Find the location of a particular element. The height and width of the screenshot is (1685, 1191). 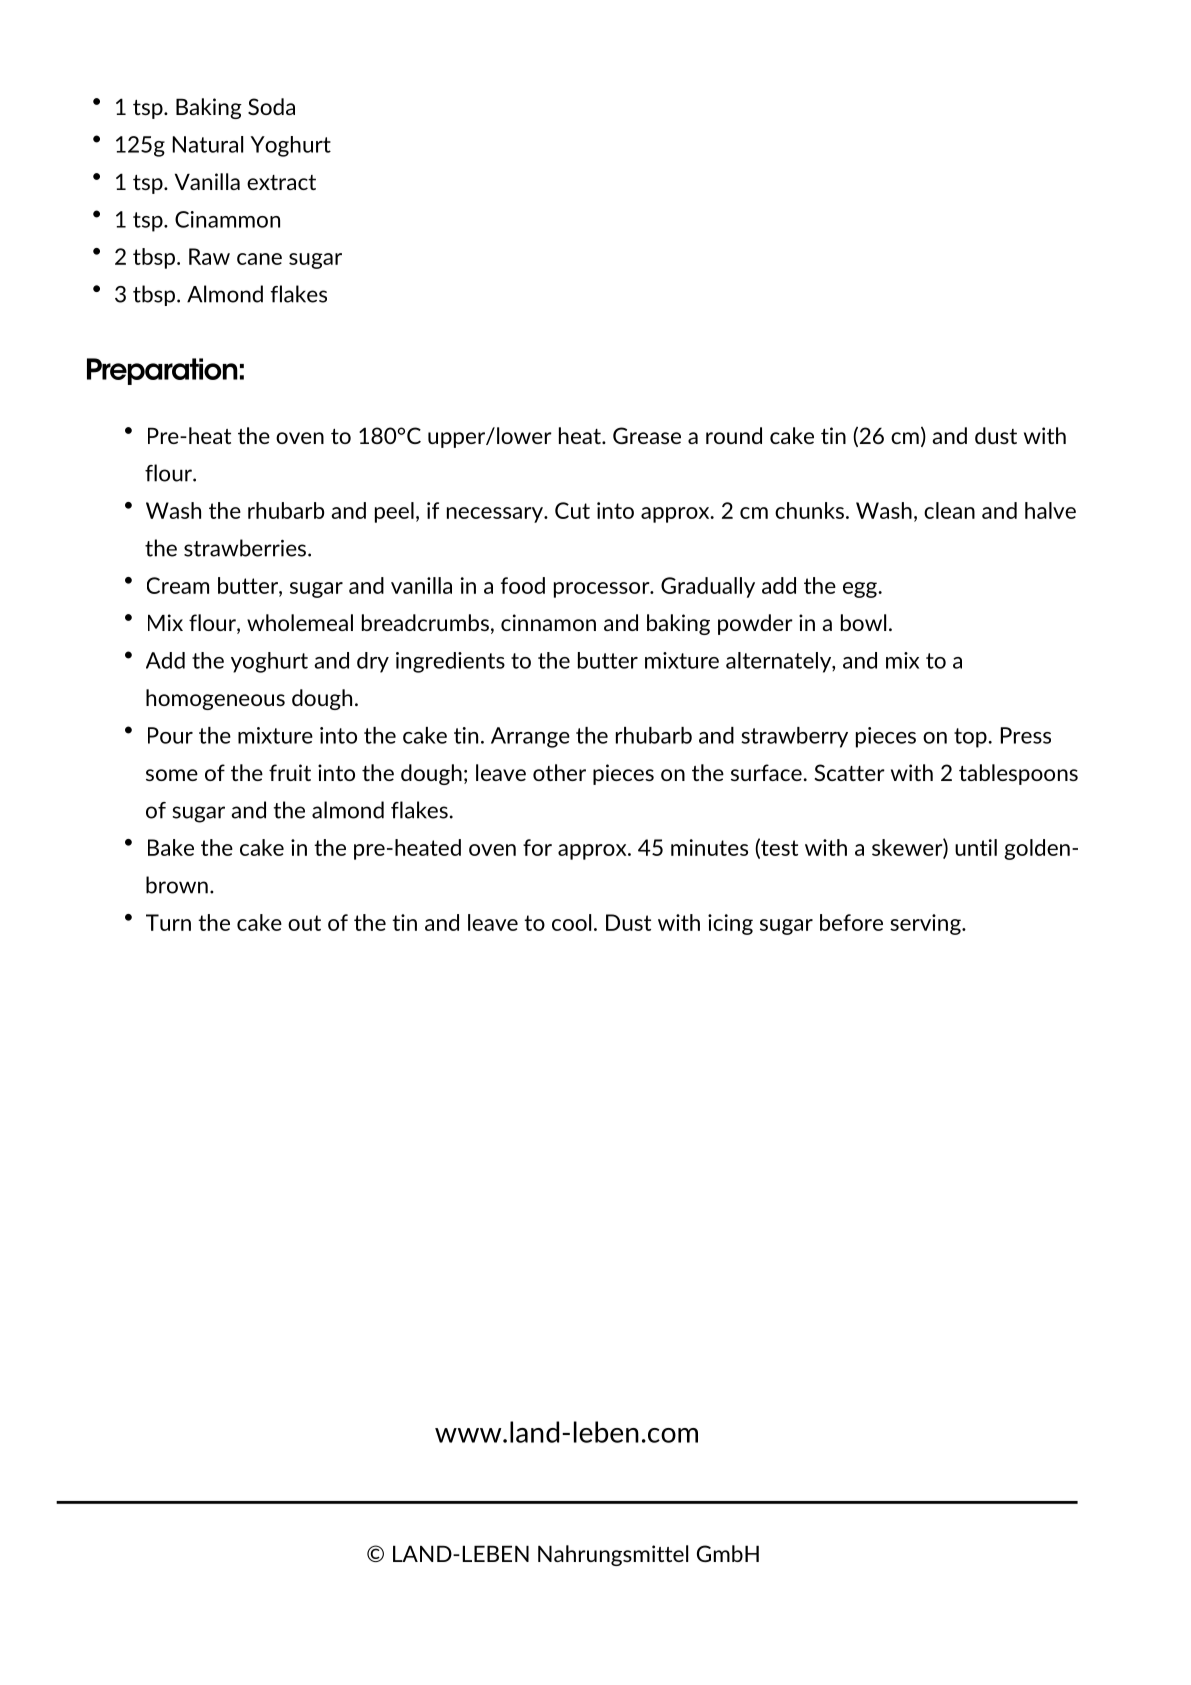

Soda is located at coordinates (271, 106).
